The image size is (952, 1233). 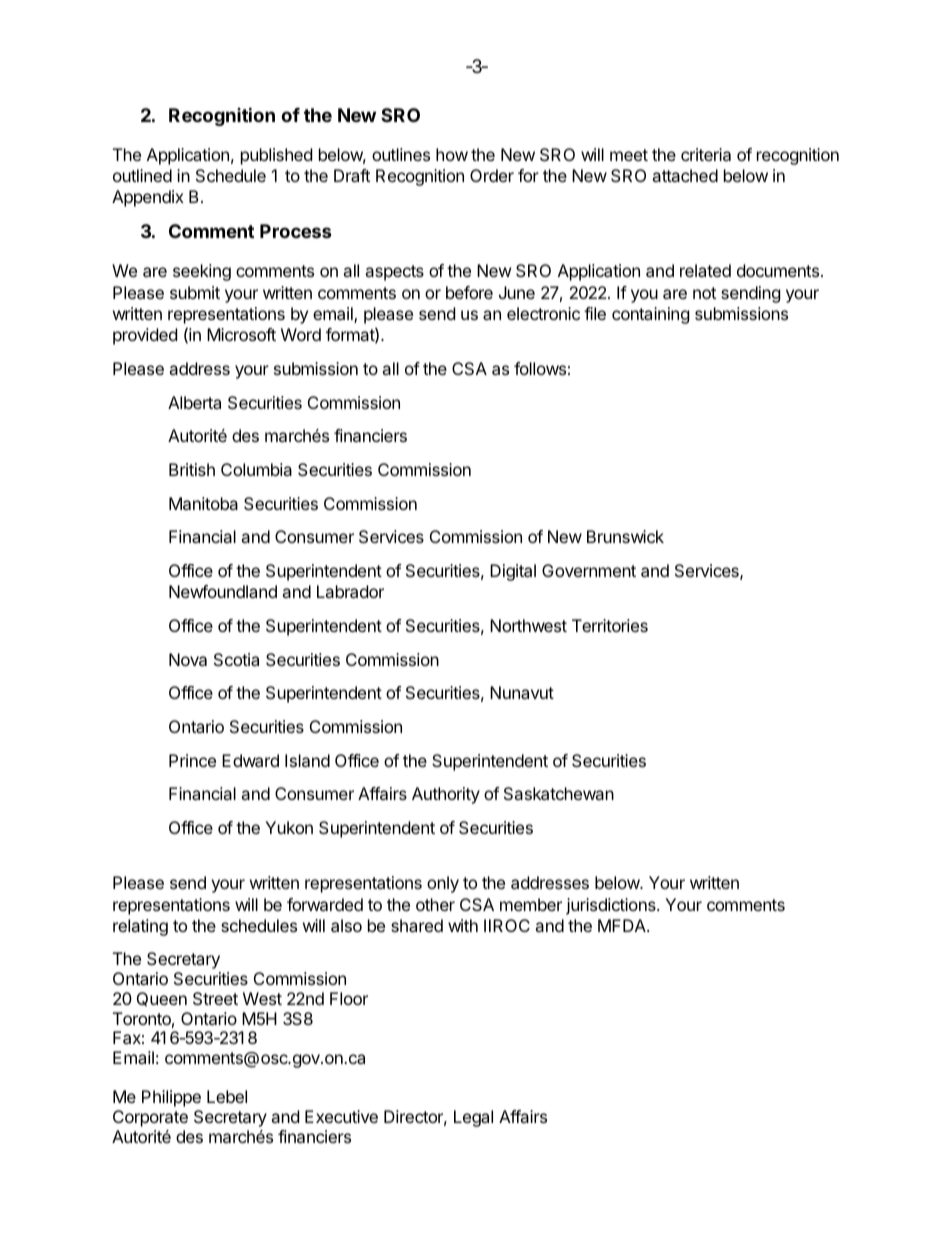 I want to click on Philippe, so click(x=171, y=1098).
